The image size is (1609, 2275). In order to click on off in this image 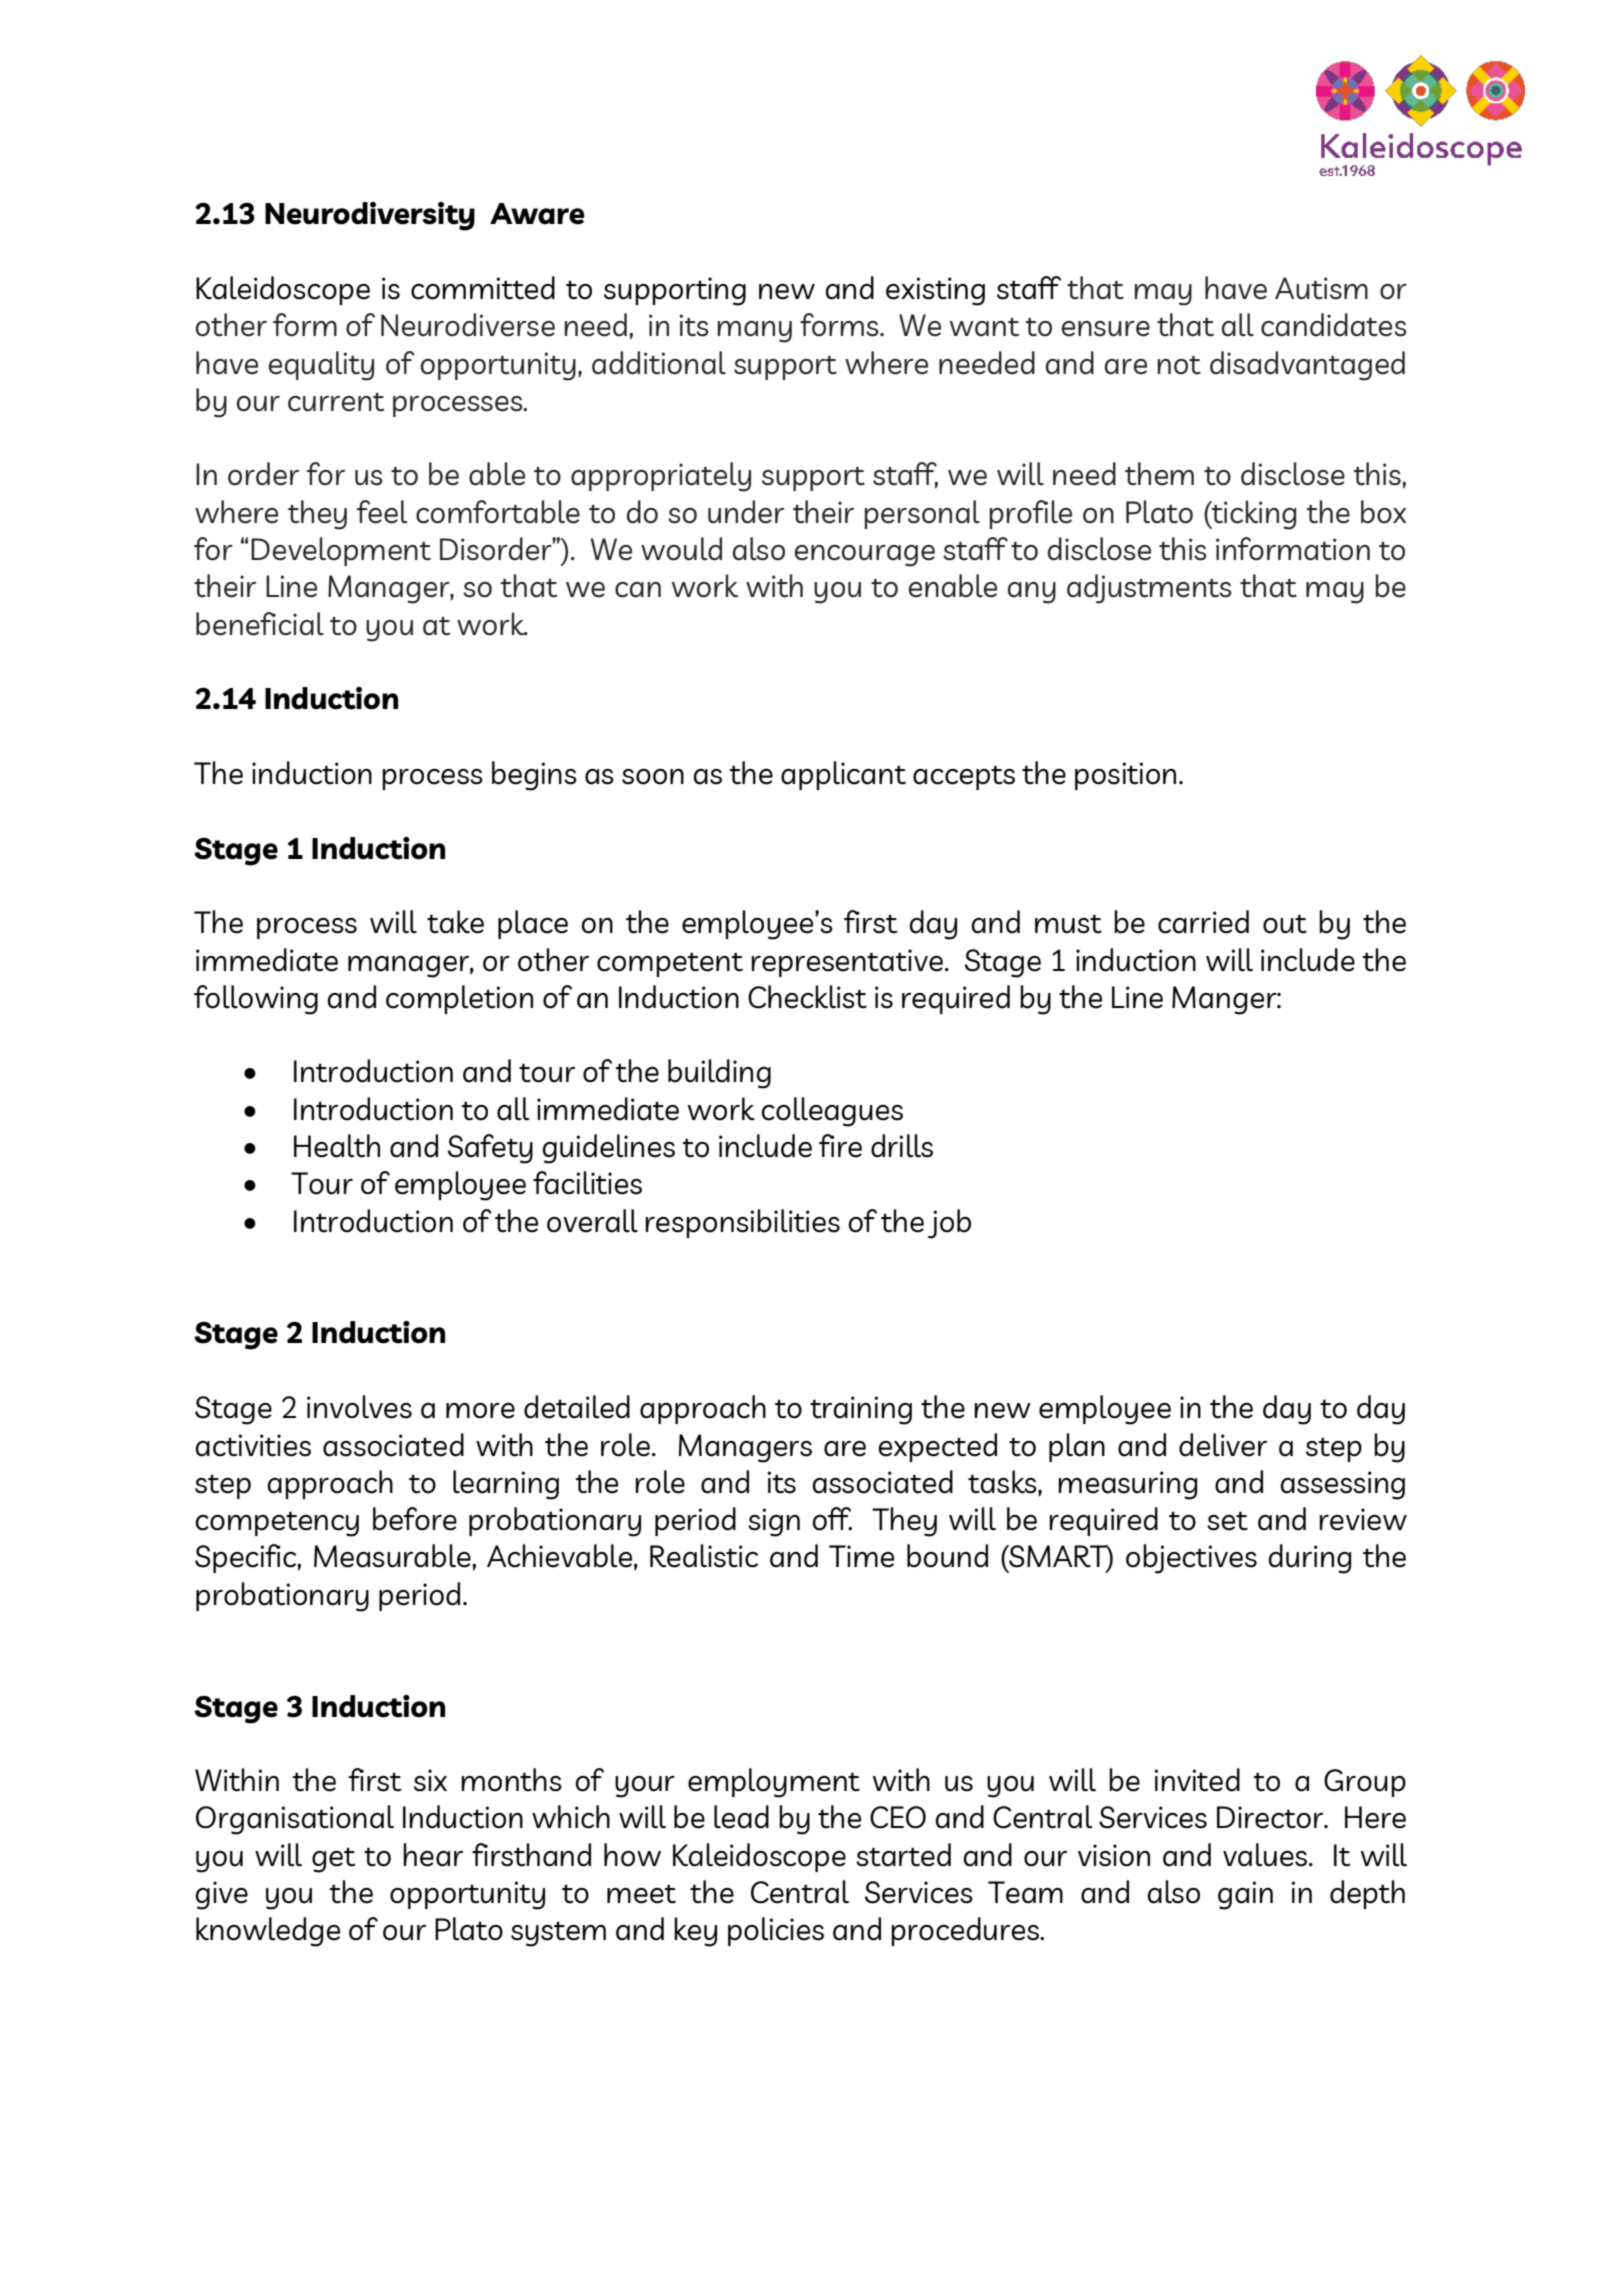, I will do `click(832, 1519)`.
